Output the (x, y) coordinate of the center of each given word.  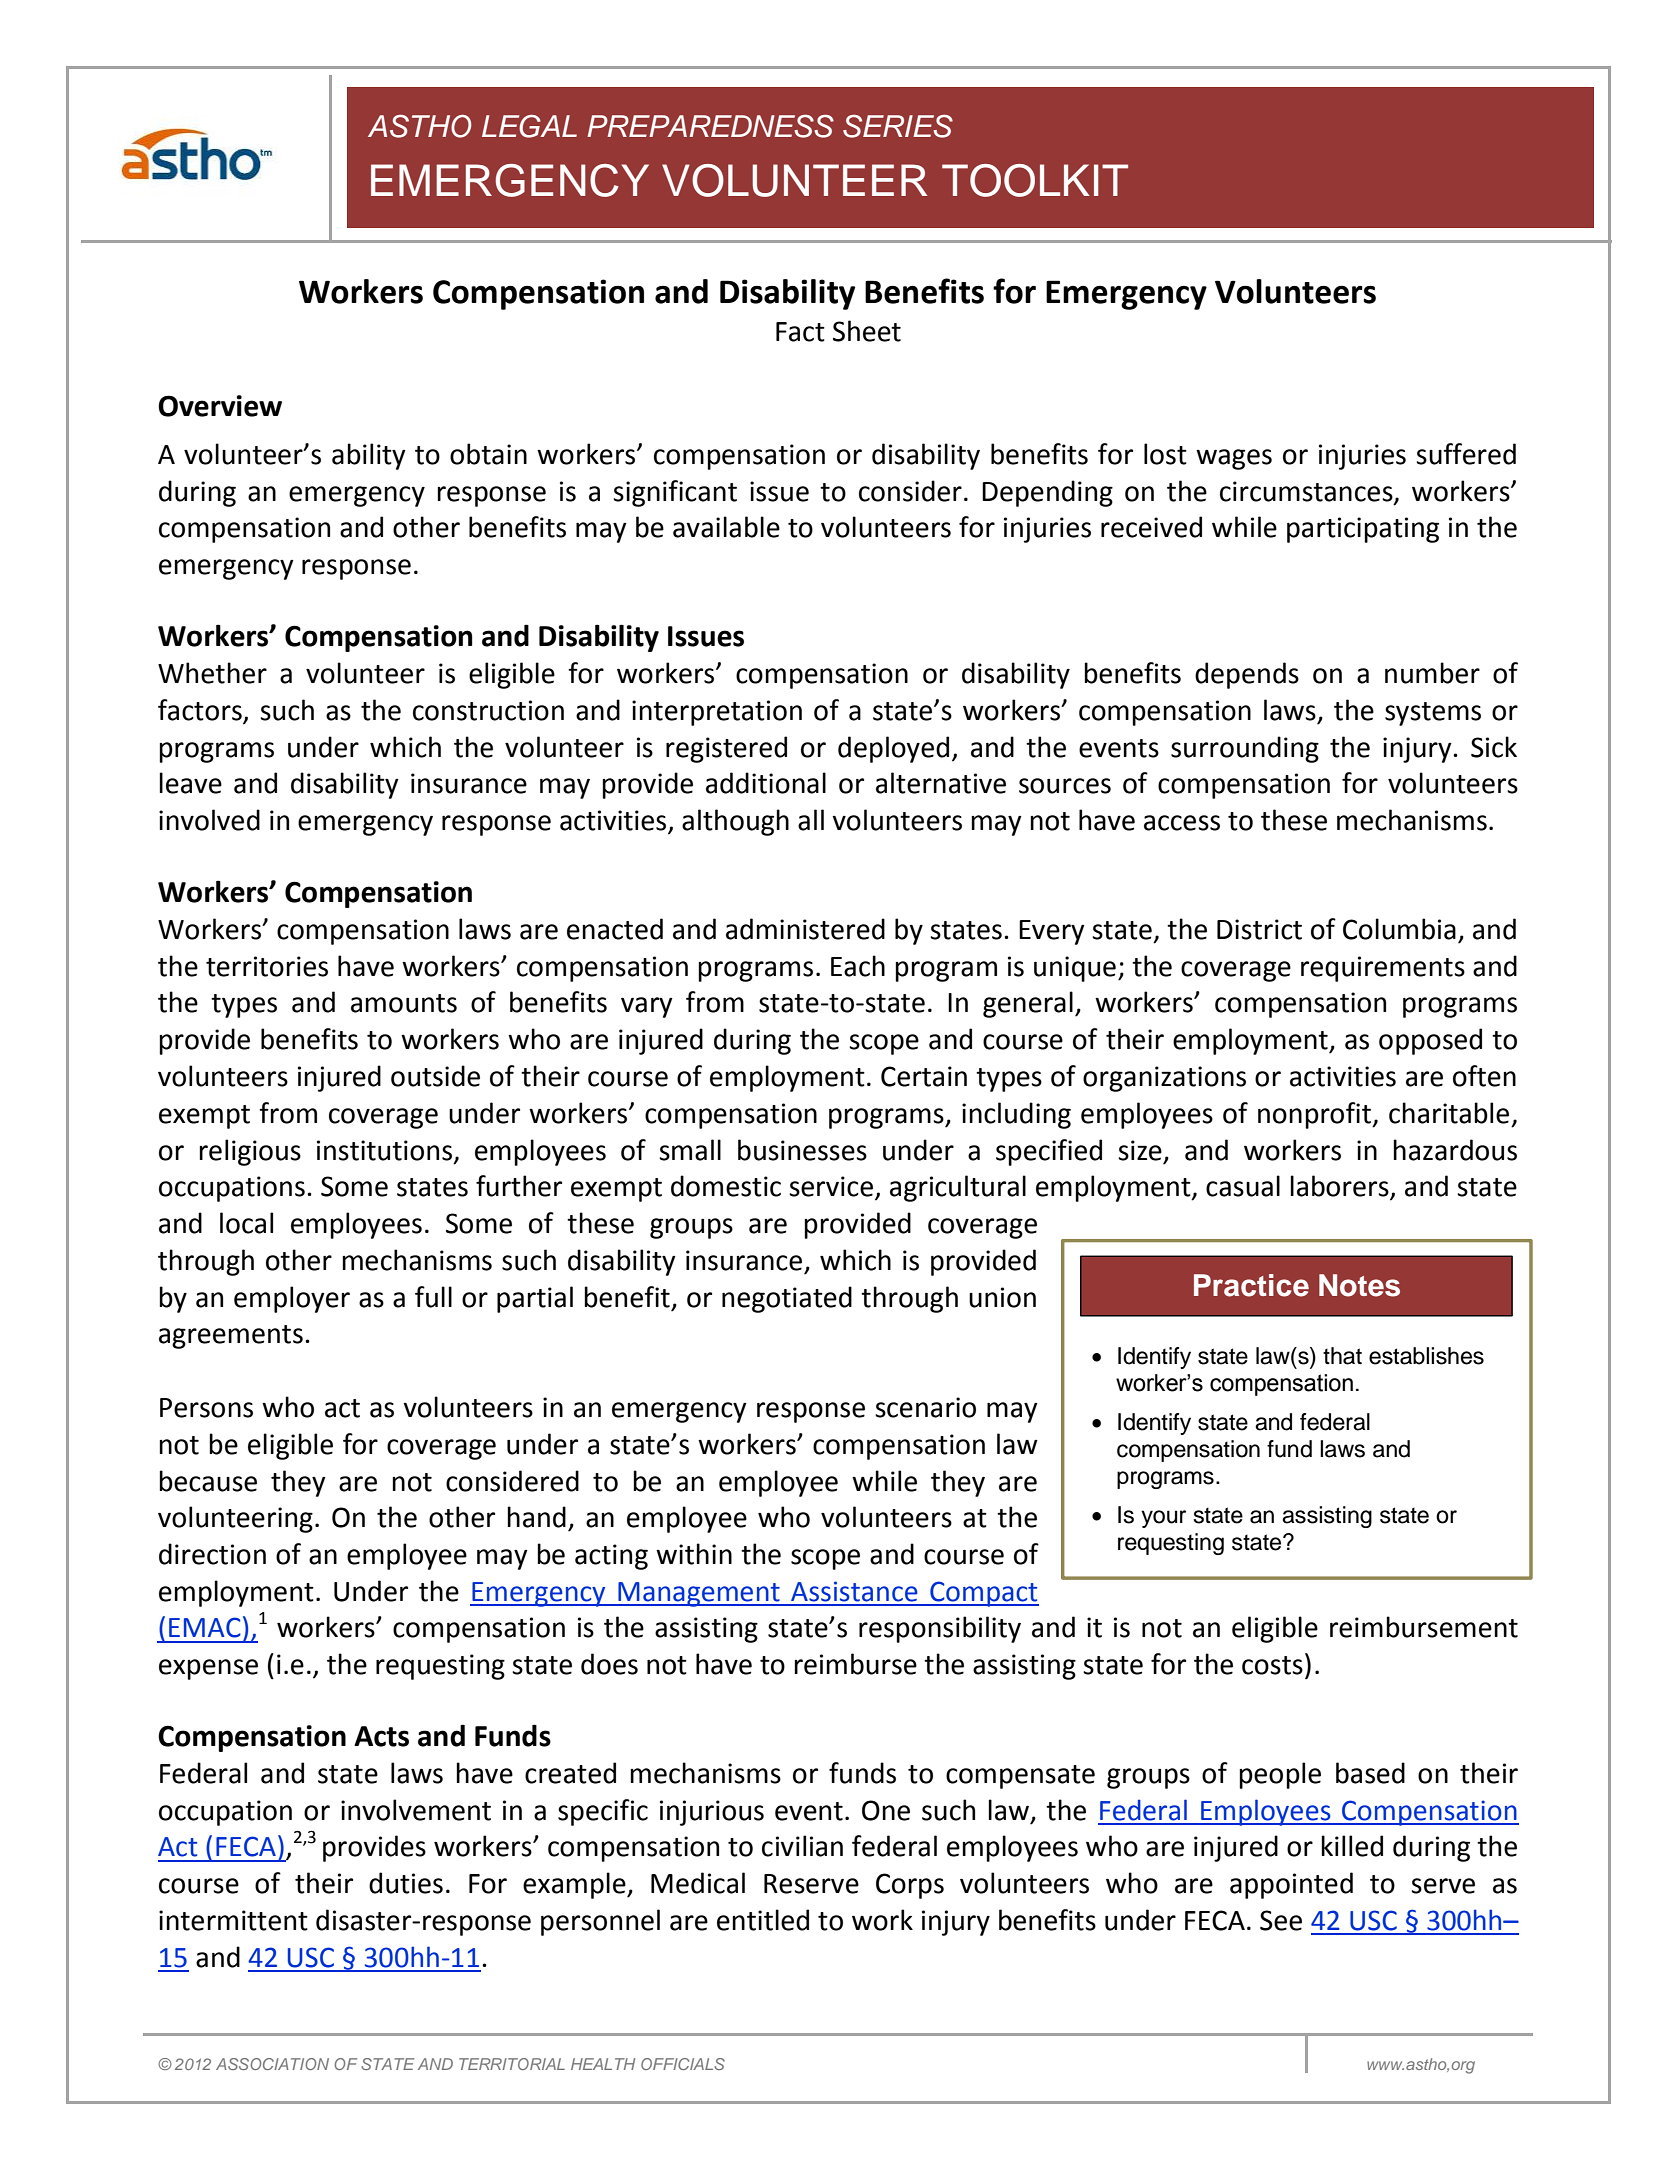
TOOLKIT (1035, 180)
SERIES (898, 126)
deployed (893, 749)
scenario (925, 1407)
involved (209, 820)
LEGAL (529, 126)
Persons (206, 1408)
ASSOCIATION (272, 2064)
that (1342, 1356)
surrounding (1245, 749)
